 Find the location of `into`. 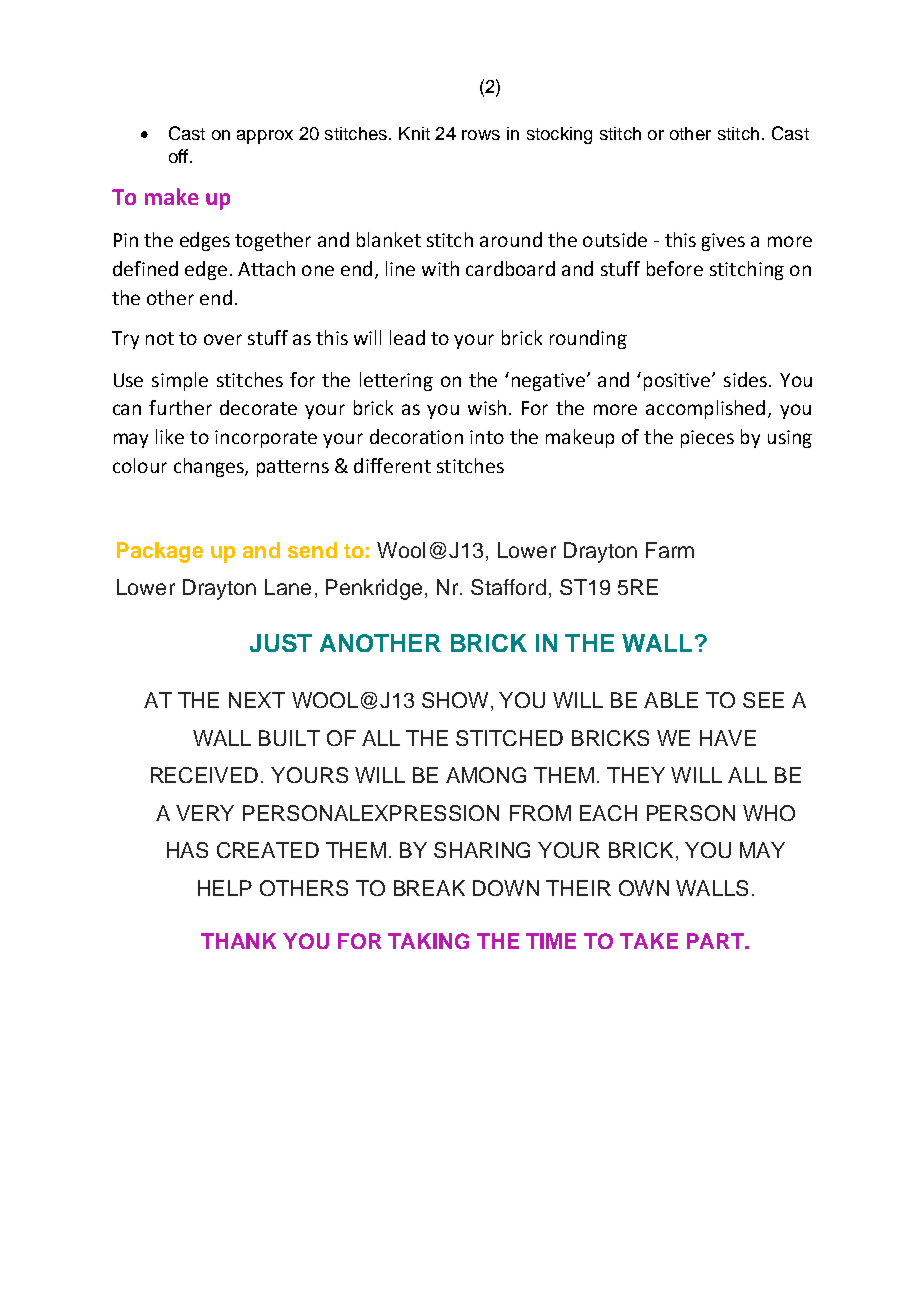

into is located at coordinates (487, 437).
